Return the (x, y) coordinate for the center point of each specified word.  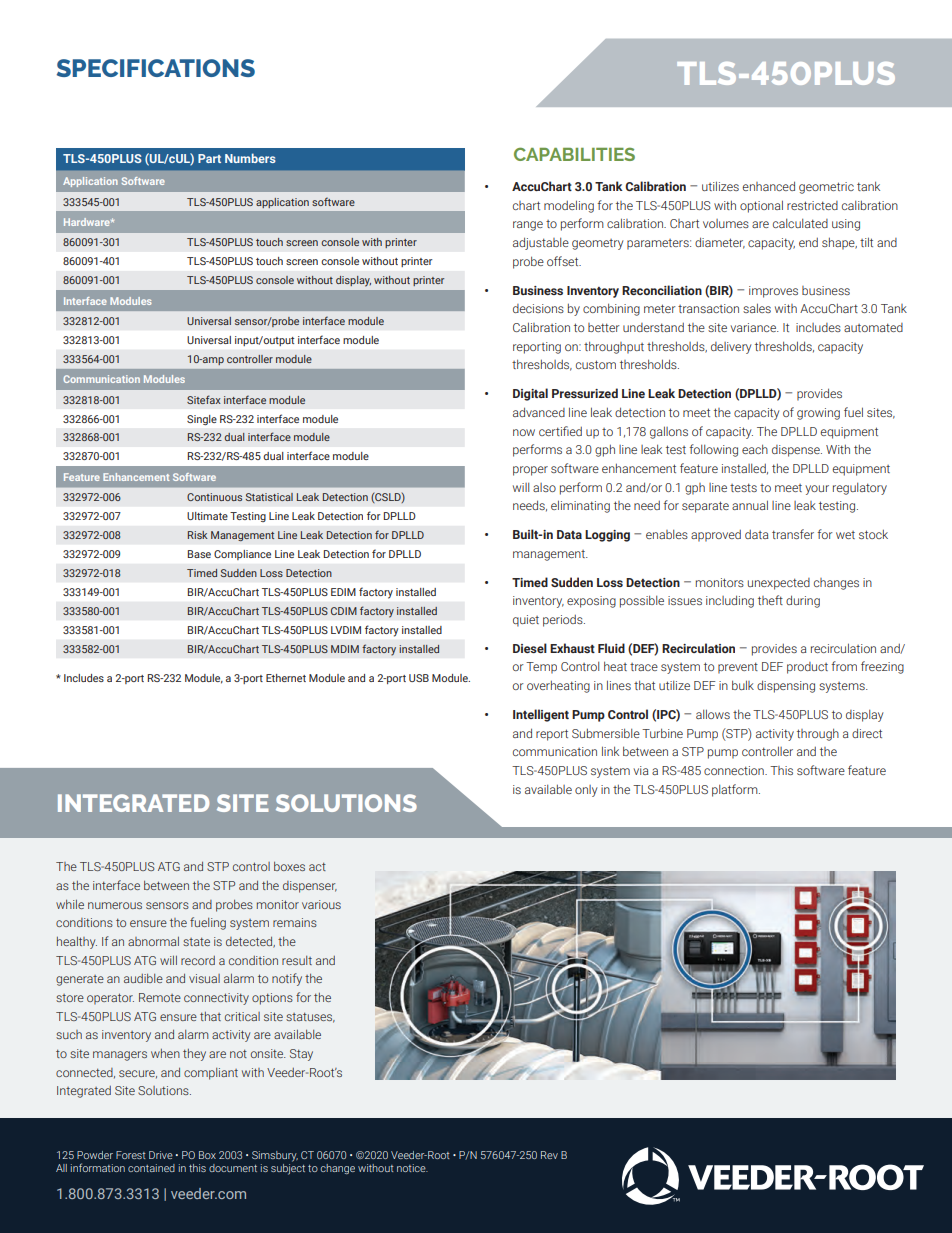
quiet (526, 621)
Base (199, 554)
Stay (301, 1055)
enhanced (769, 186)
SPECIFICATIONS (156, 68)
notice (412, 1168)
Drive (161, 1155)
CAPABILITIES (574, 154)
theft (770, 600)
